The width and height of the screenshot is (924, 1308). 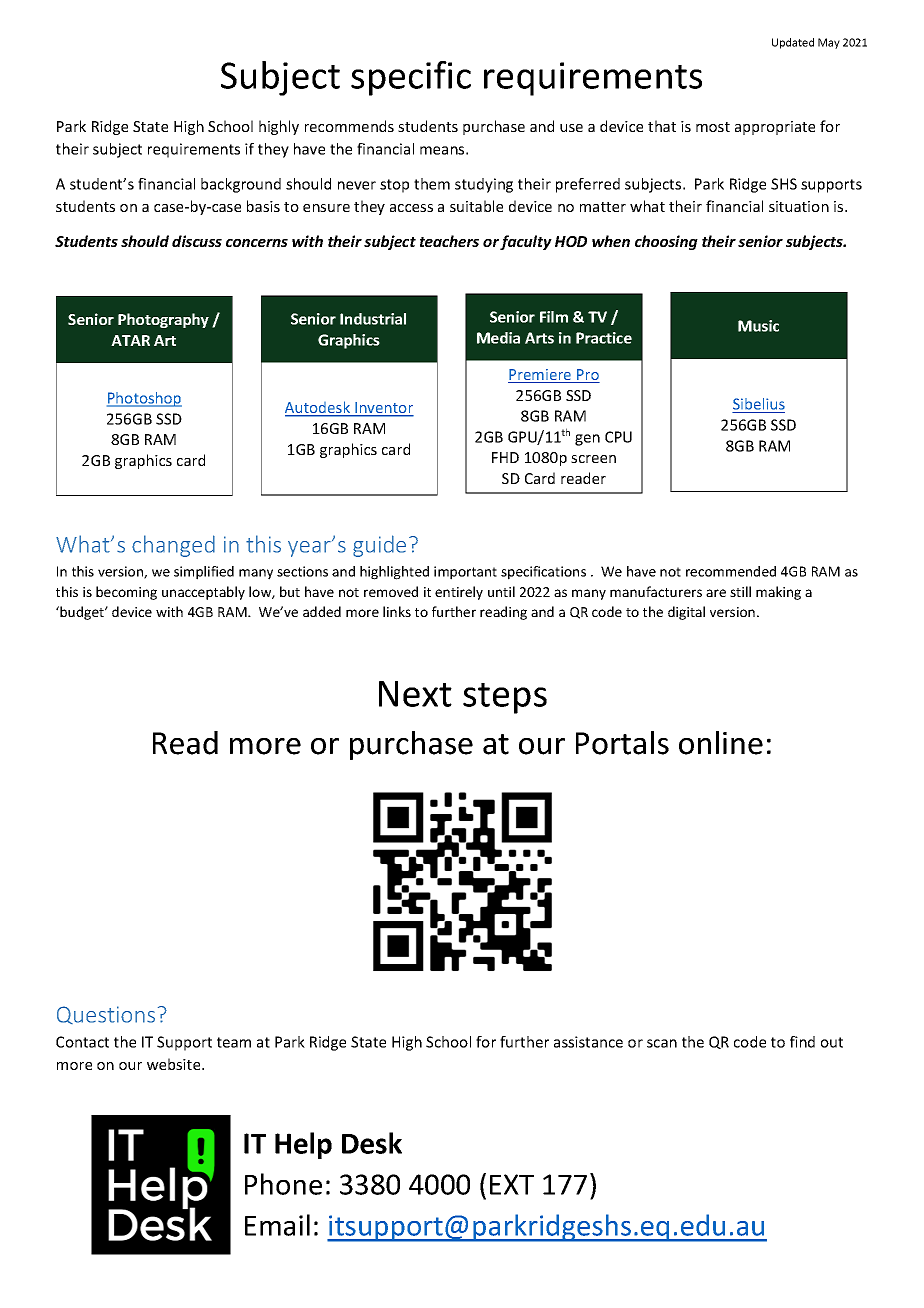 I want to click on unacceptably, so click(x=203, y=593).
